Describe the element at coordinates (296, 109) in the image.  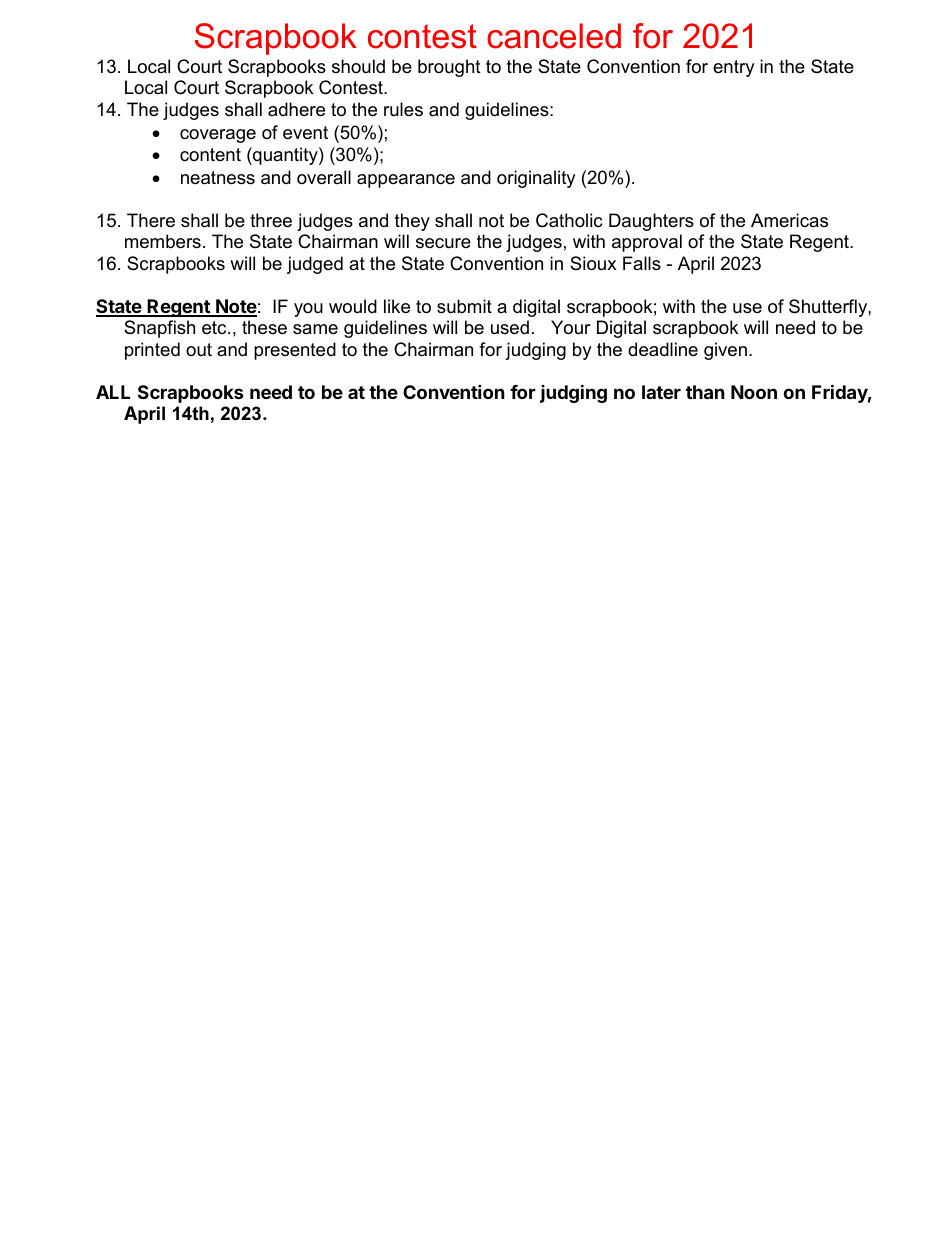
I see `adhere` at that location.
